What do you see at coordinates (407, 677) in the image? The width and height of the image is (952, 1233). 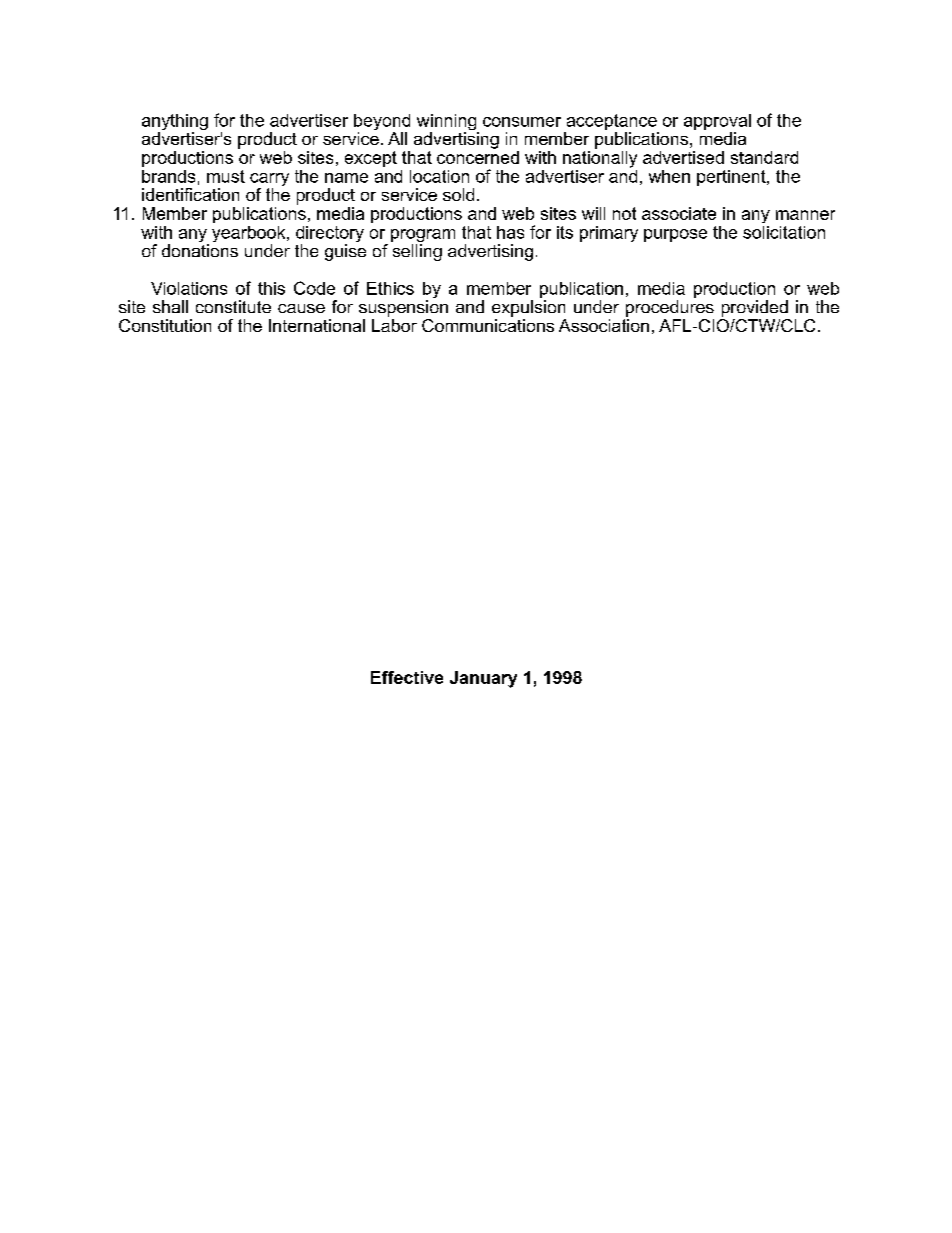 I see `Effective` at bounding box center [407, 677].
